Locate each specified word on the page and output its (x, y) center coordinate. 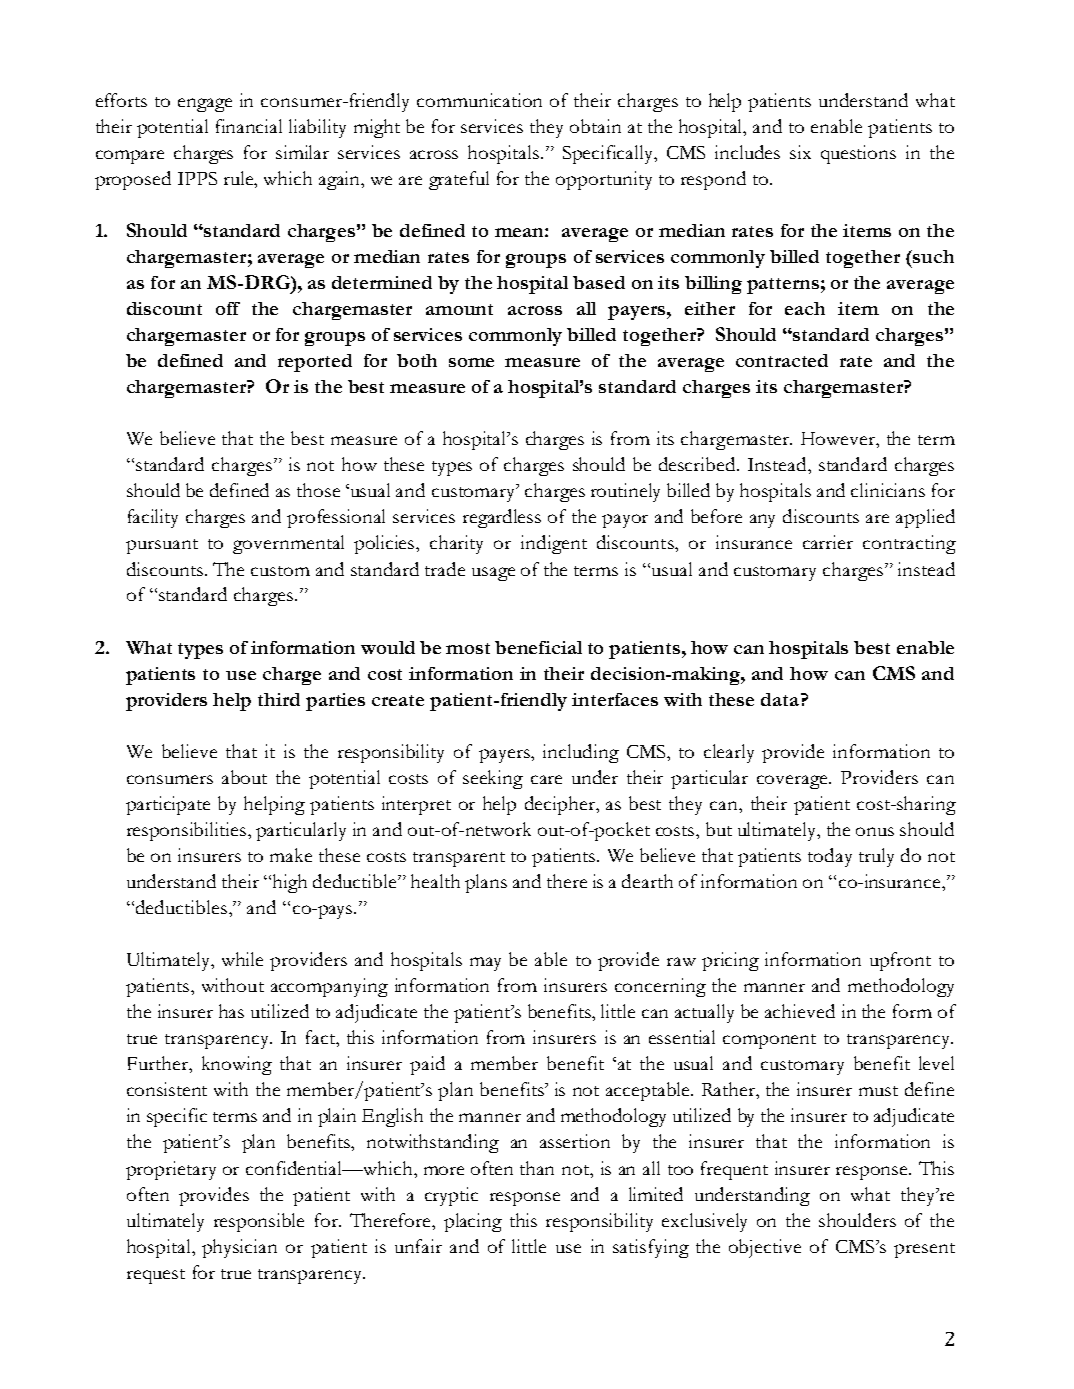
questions (858, 154)
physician (239, 1248)
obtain (595, 126)
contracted (782, 360)
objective (765, 1248)
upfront (900, 961)
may (485, 964)
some (471, 362)
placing (473, 1222)
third (279, 699)
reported (315, 363)
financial (249, 126)
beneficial (538, 647)
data (781, 699)
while (242, 959)
